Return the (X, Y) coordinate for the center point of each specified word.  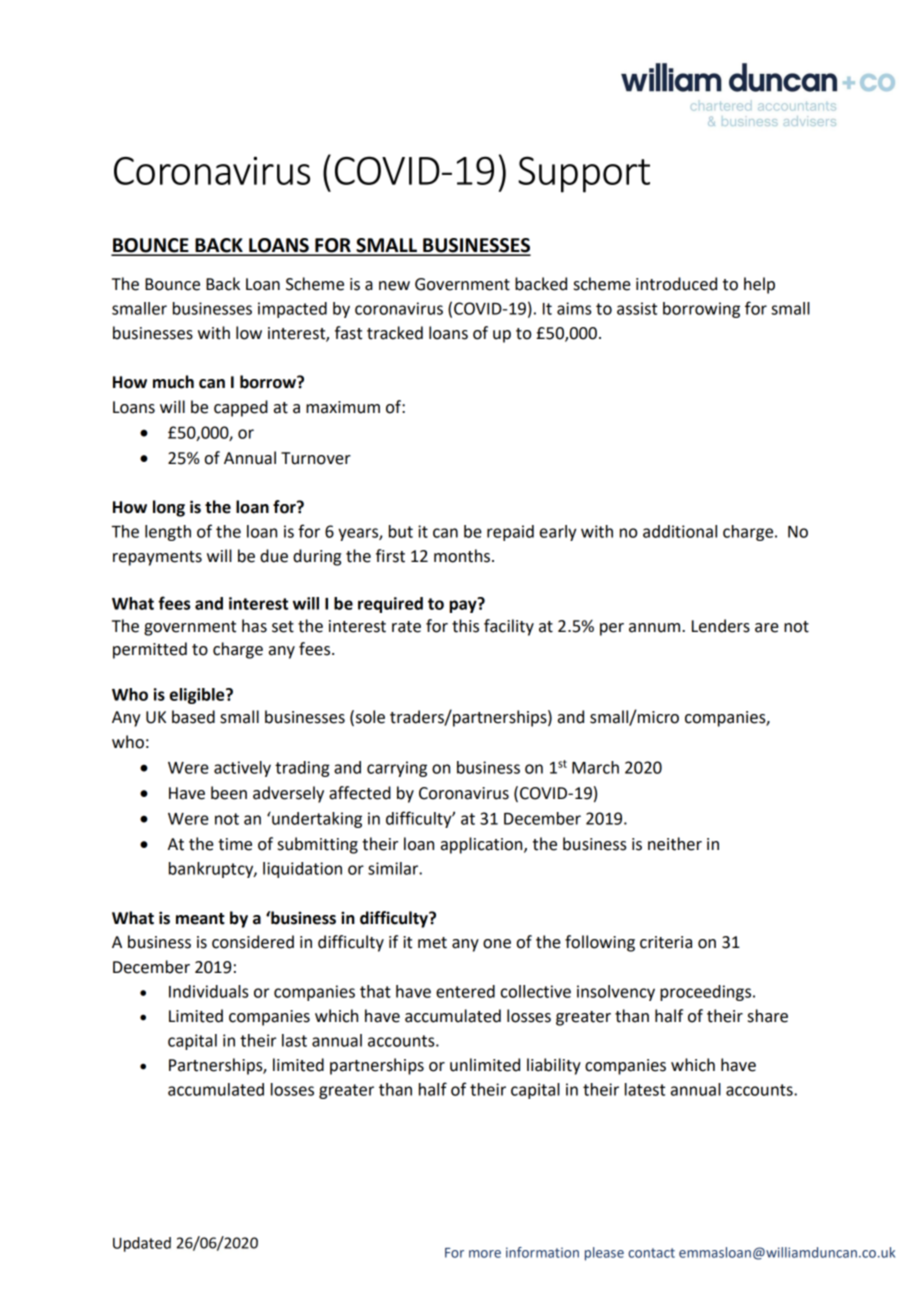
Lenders (721, 626)
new (394, 286)
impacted (292, 310)
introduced (676, 284)
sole (370, 717)
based (193, 717)
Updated (142, 1244)
